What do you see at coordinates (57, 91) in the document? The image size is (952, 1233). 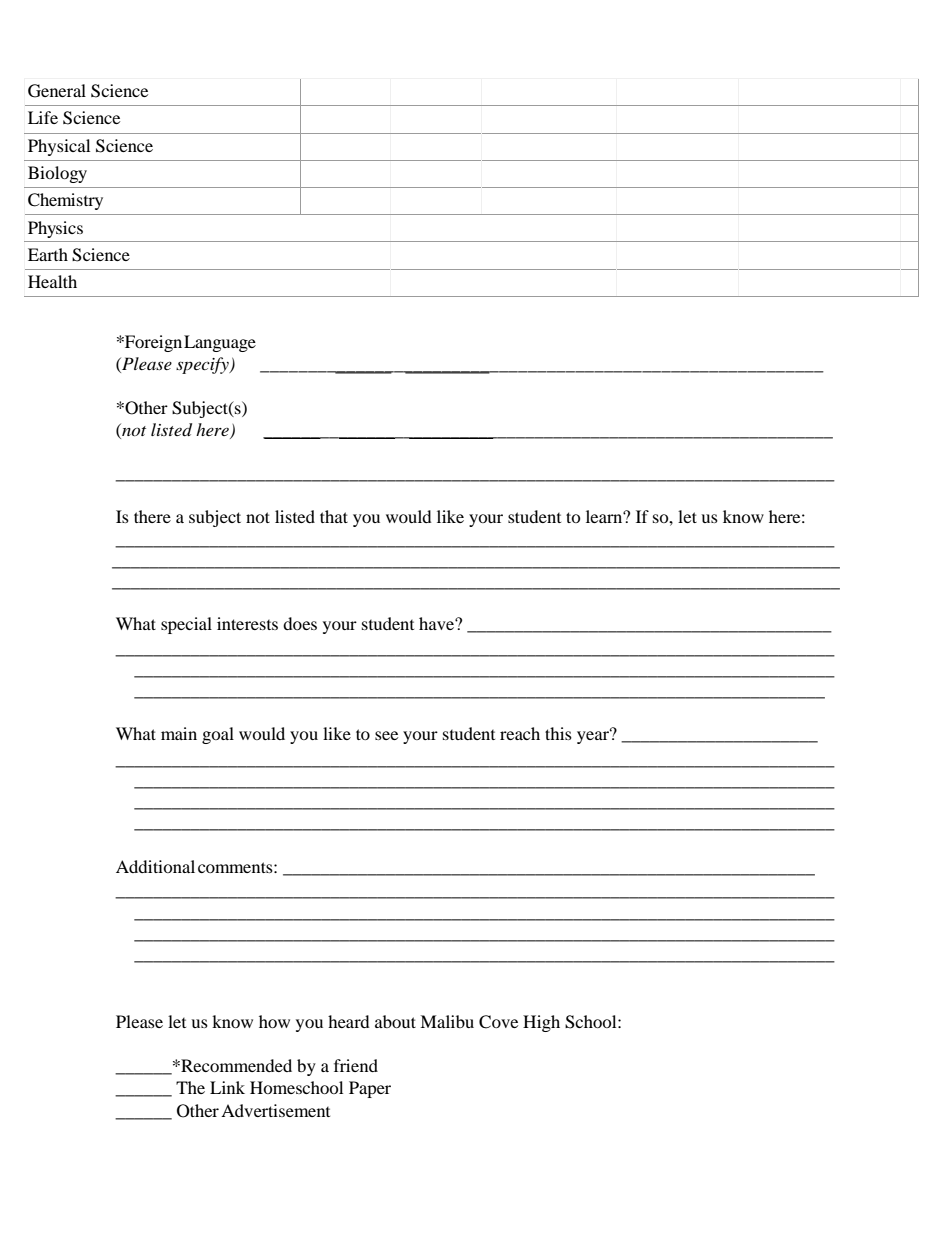 I see `General` at bounding box center [57, 91].
